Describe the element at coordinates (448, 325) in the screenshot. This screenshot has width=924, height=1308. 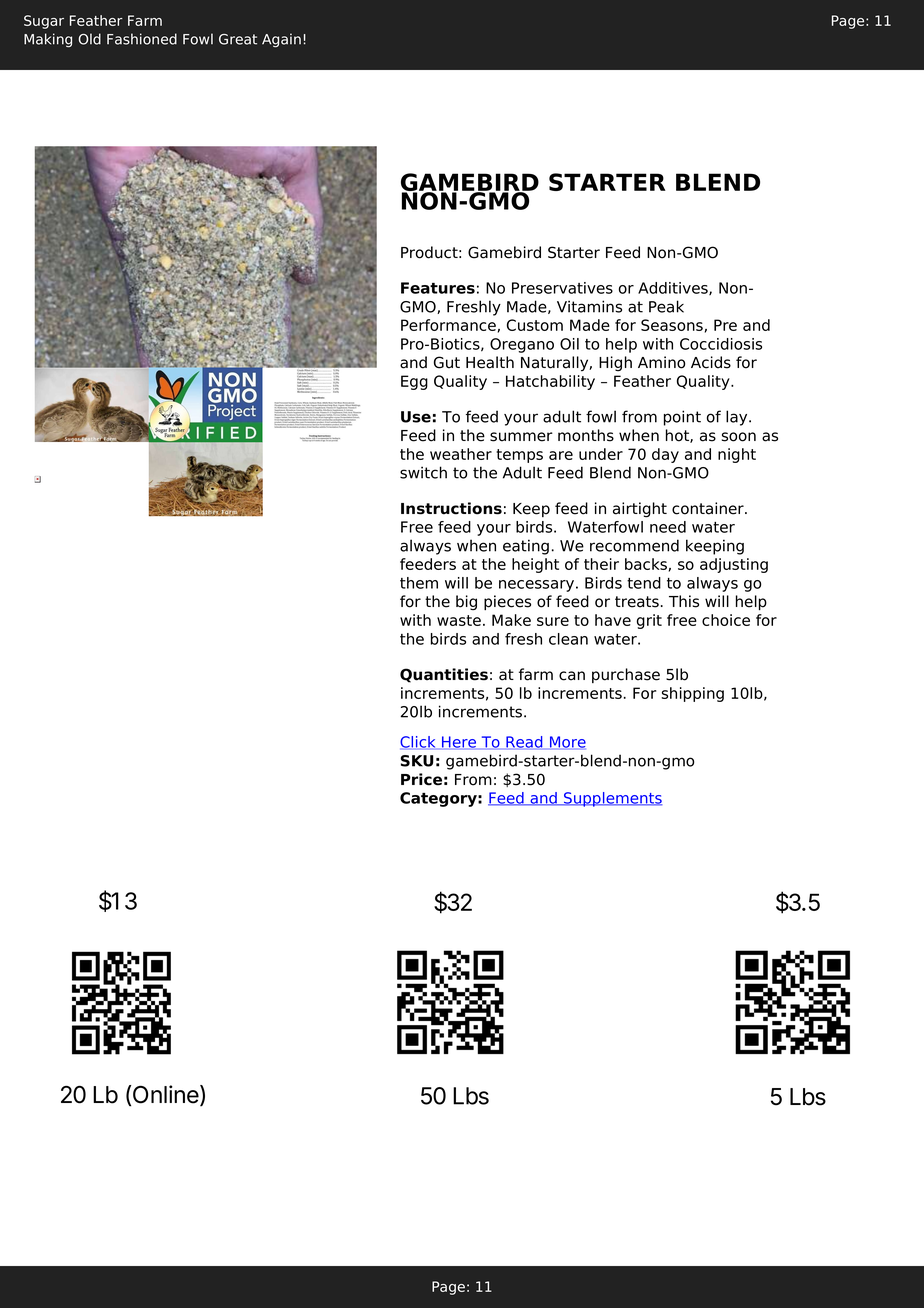
I see `Performance` at that location.
